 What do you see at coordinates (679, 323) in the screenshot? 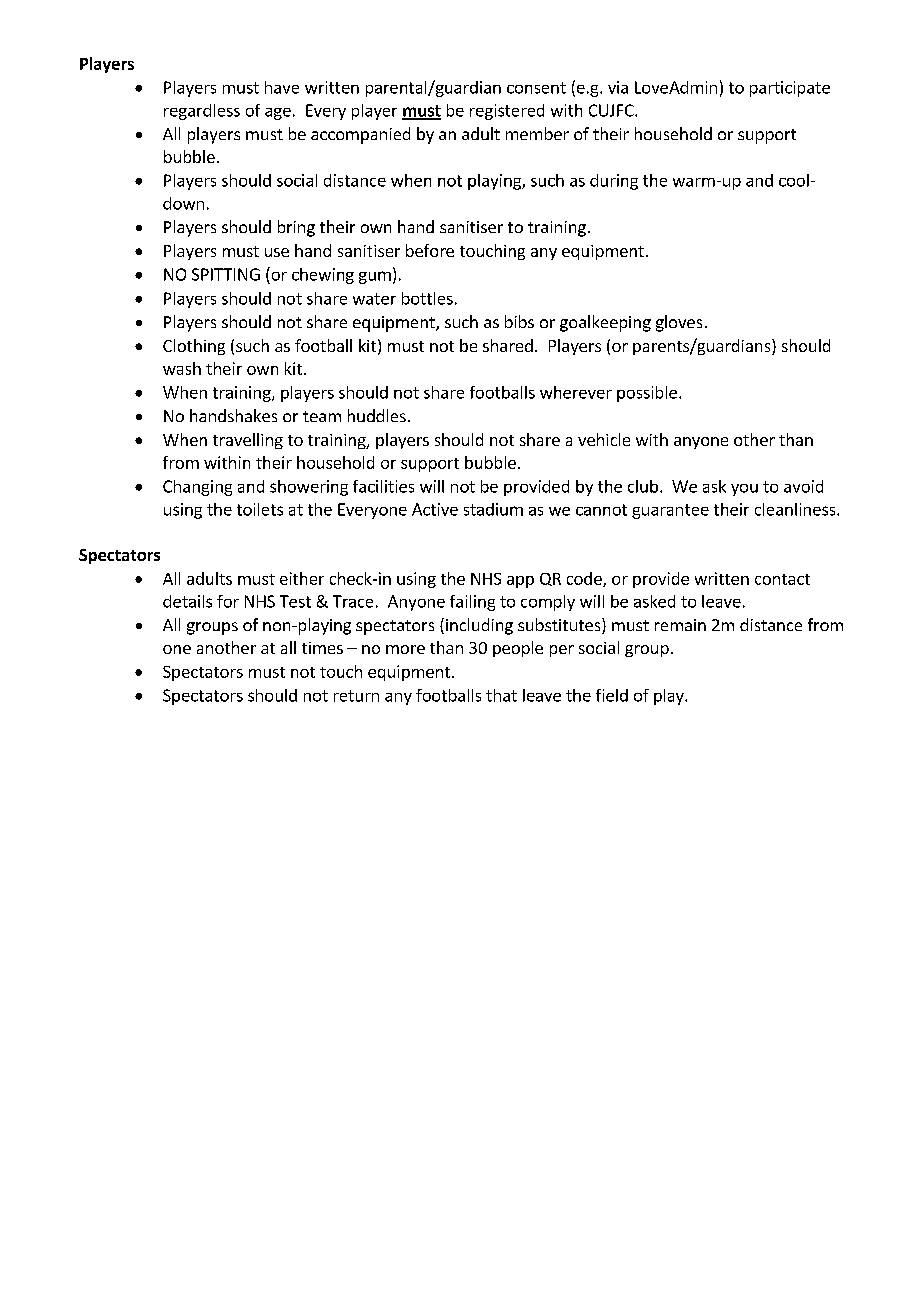
I see `gloves` at bounding box center [679, 323].
